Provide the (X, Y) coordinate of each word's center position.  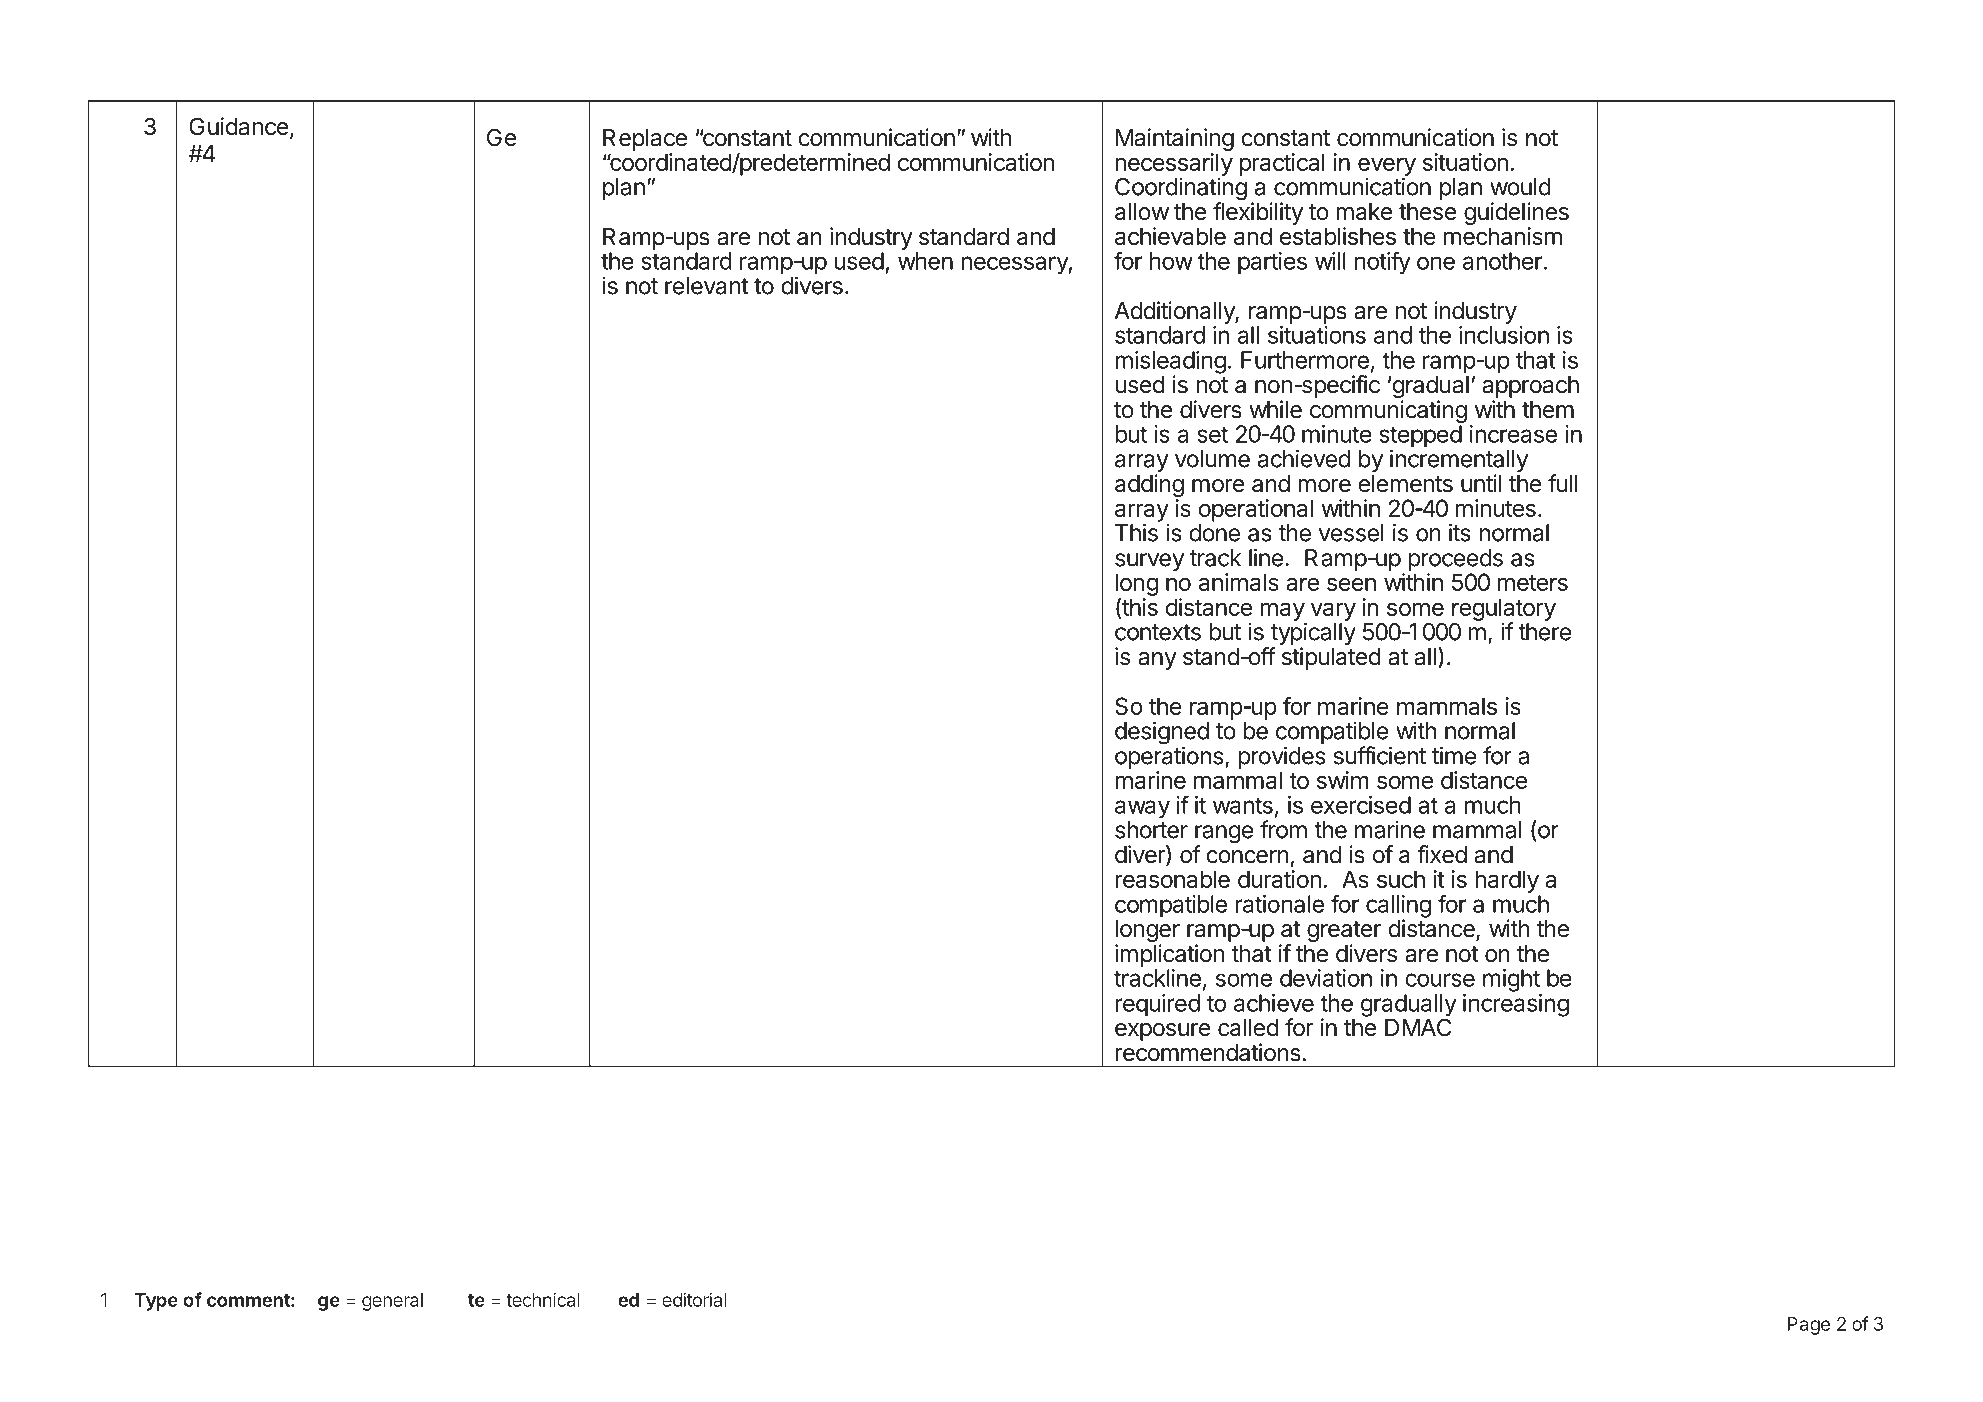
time (1454, 755)
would (1520, 187)
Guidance (239, 126)
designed (1162, 734)
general (392, 1302)
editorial (694, 1299)
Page (1809, 1326)
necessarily (1174, 165)
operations (1169, 757)
